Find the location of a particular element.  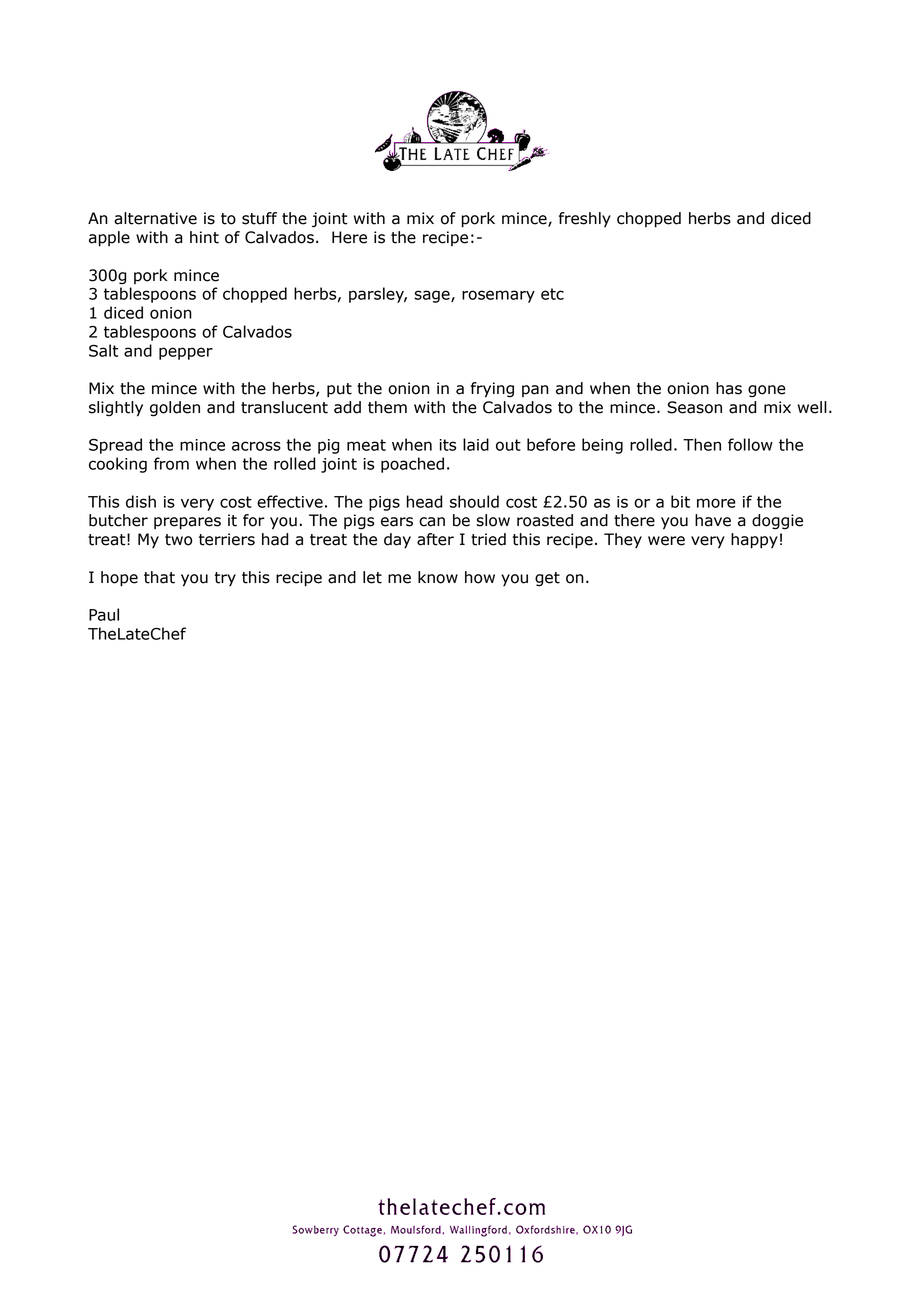

hint is located at coordinates (204, 237).
